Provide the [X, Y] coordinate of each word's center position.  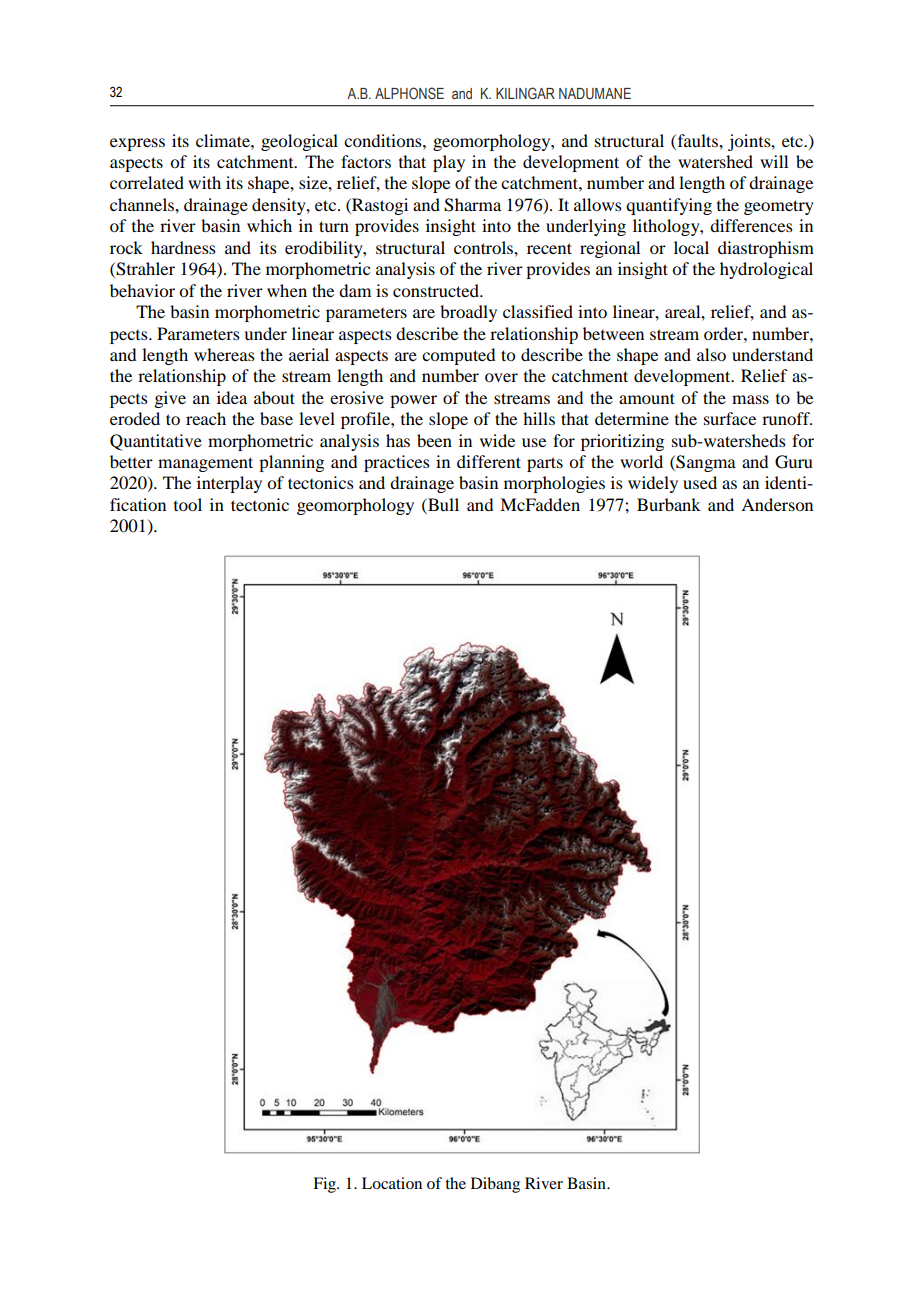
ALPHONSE [409, 93]
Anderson [777, 504]
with [204, 182]
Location [392, 1183]
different [489, 461]
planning [291, 463]
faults [697, 140]
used [700, 482]
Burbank [669, 504]
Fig [325, 1185]
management [205, 464]
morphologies [554, 484]
